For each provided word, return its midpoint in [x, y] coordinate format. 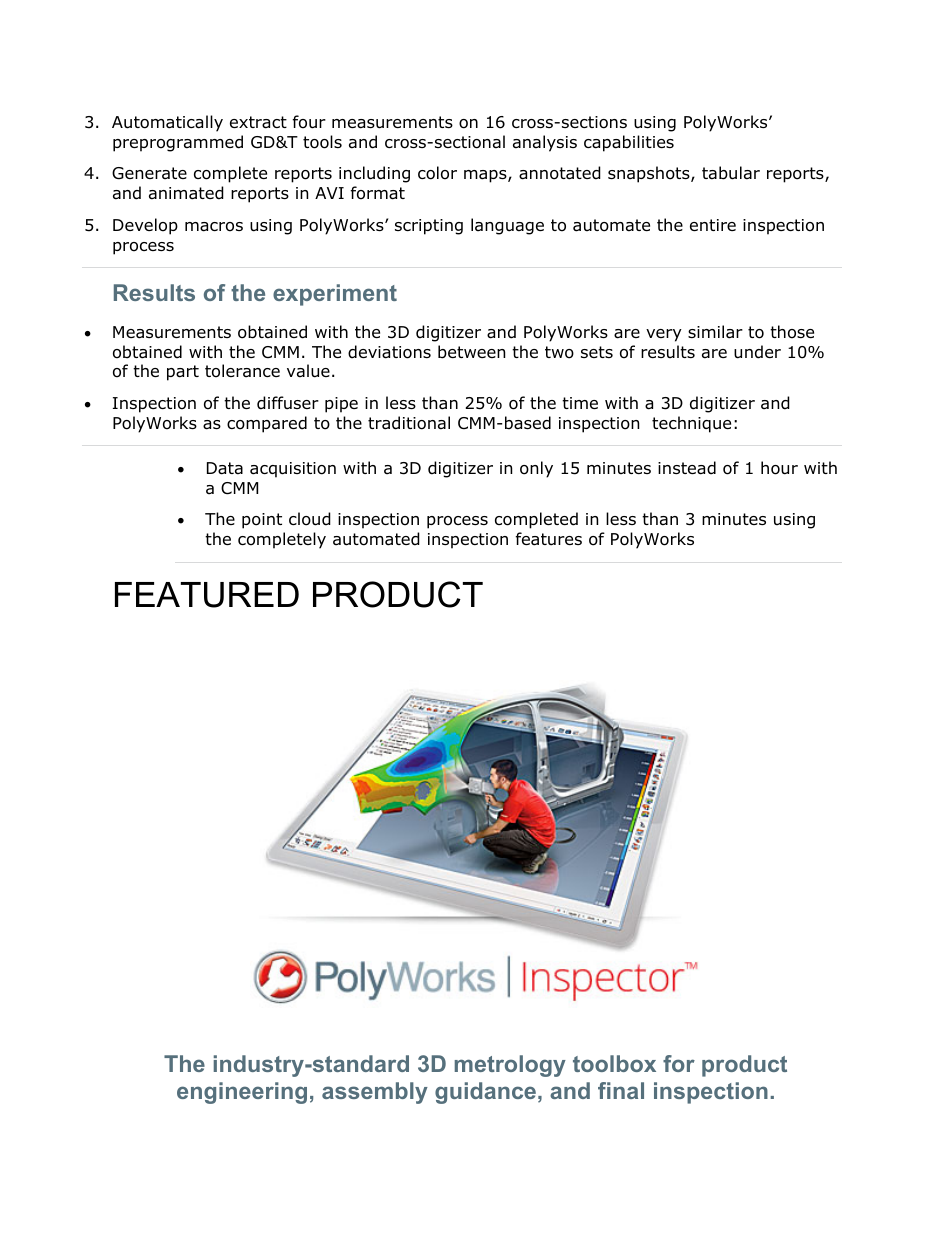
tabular [731, 173]
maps [486, 176]
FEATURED [207, 595]
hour [779, 468]
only [536, 469]
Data [225, 468]
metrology [510, 1066]
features [549, 539]
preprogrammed [178, 143]
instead [687, 468]
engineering [242, 1093]
